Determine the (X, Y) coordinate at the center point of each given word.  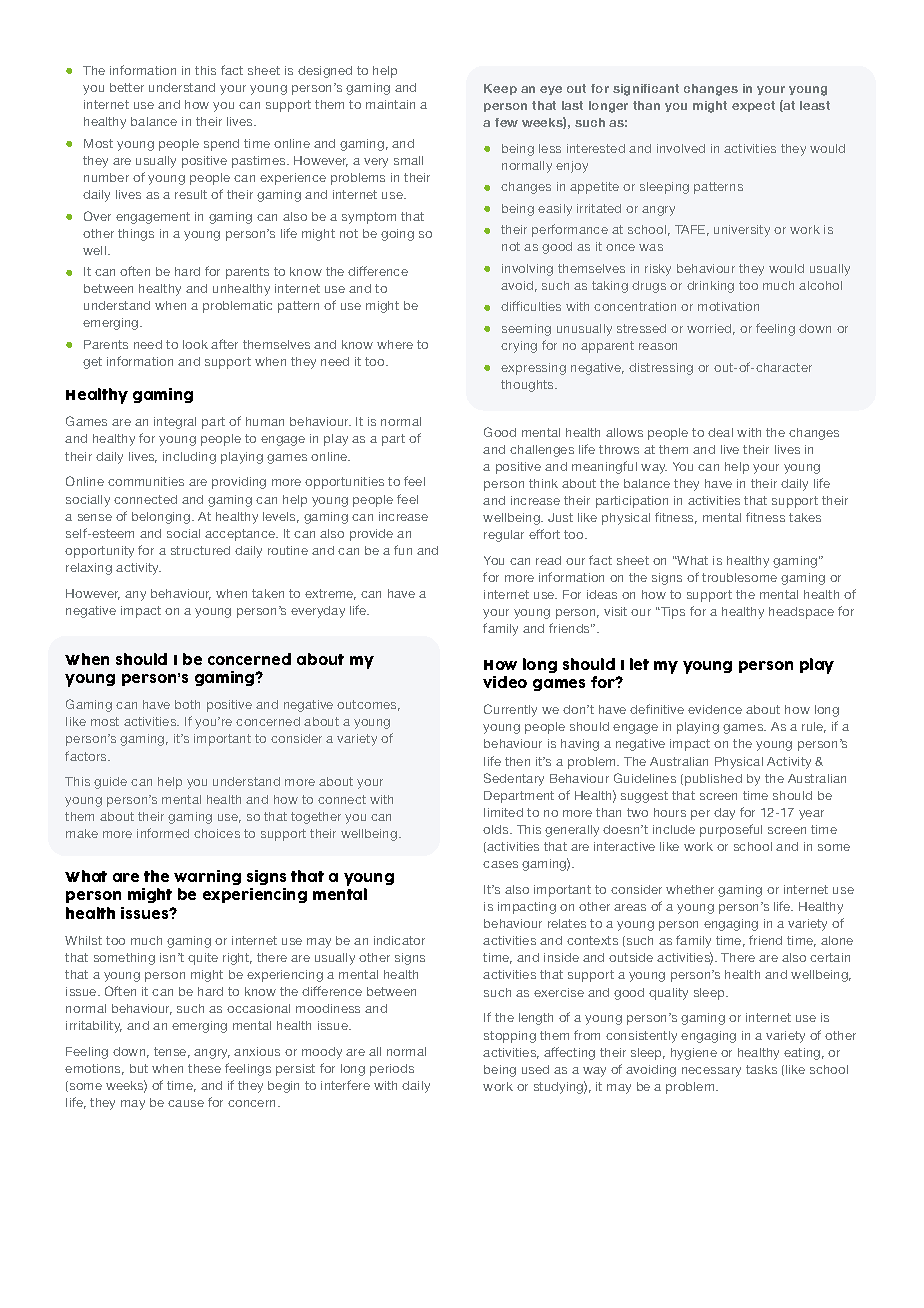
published (713, 780)
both (187, 704)
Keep (500, 89)
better (127, 87)
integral (175, 423)
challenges (542, 451)
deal (720, 432)
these (204, 1068)
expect (753, 106)
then (517, 761)
